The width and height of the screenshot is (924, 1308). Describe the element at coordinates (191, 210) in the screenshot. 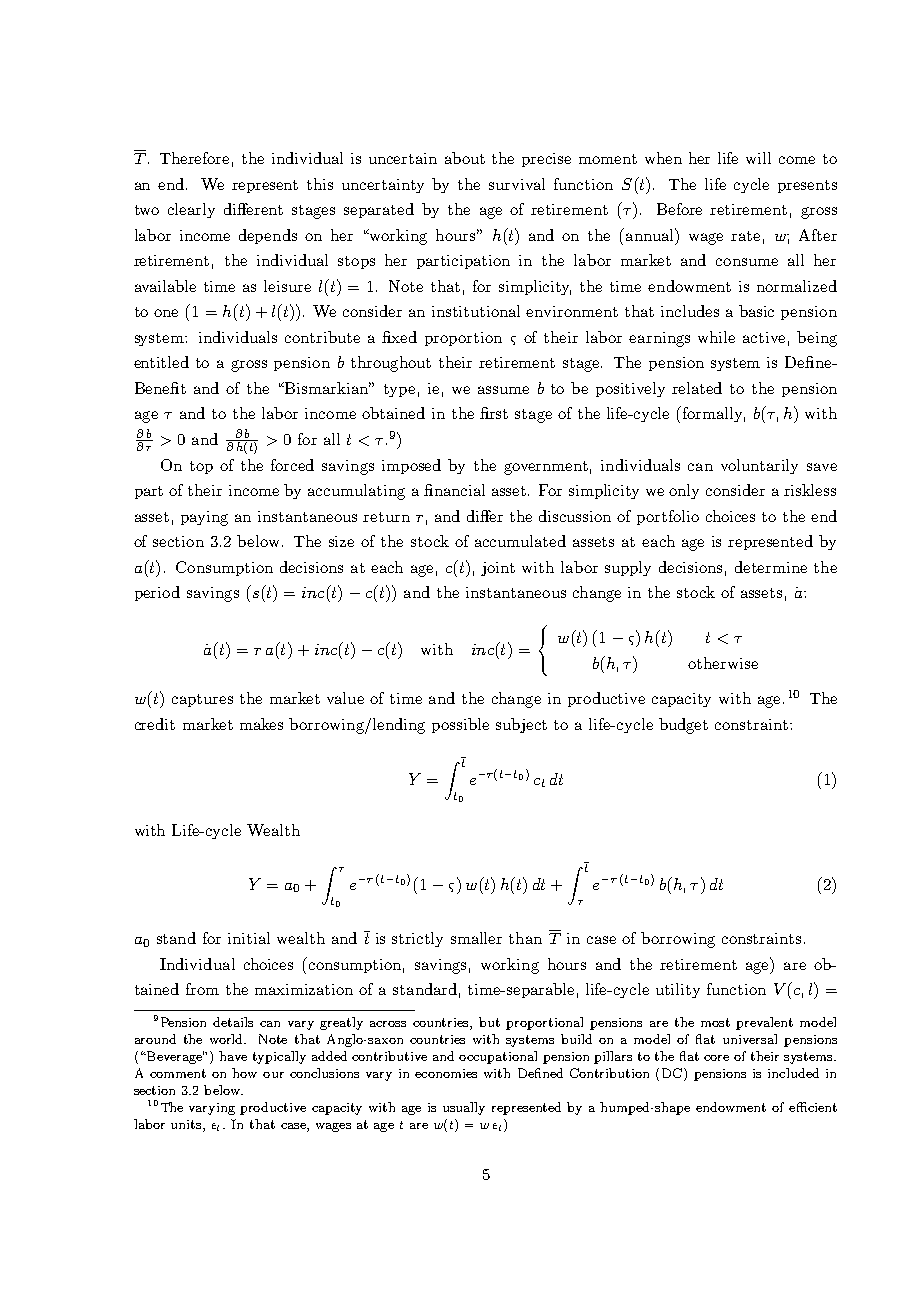

I see `clearly` at that location.
